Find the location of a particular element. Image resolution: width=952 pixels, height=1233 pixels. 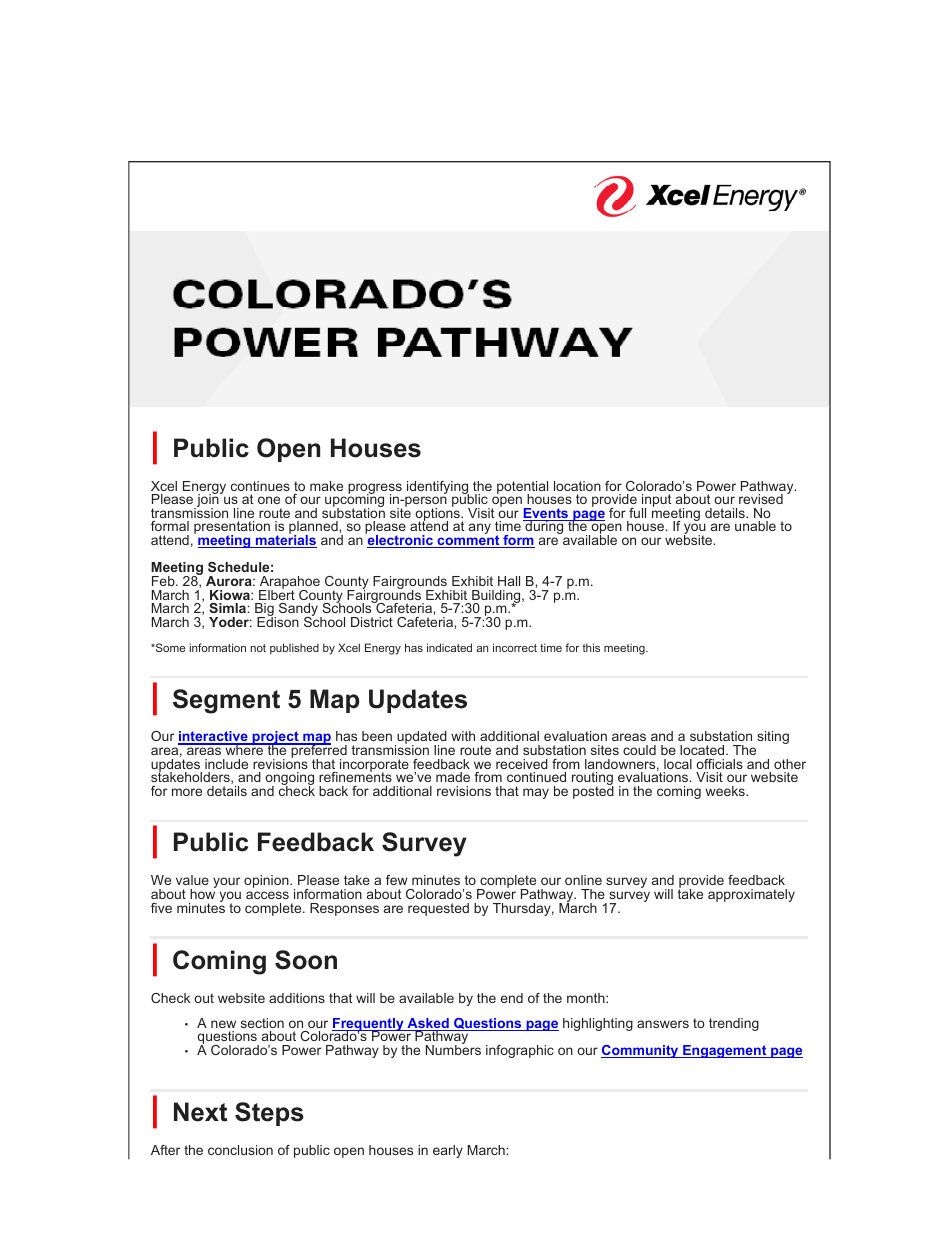

potential is located at coordinates (522, 488).
